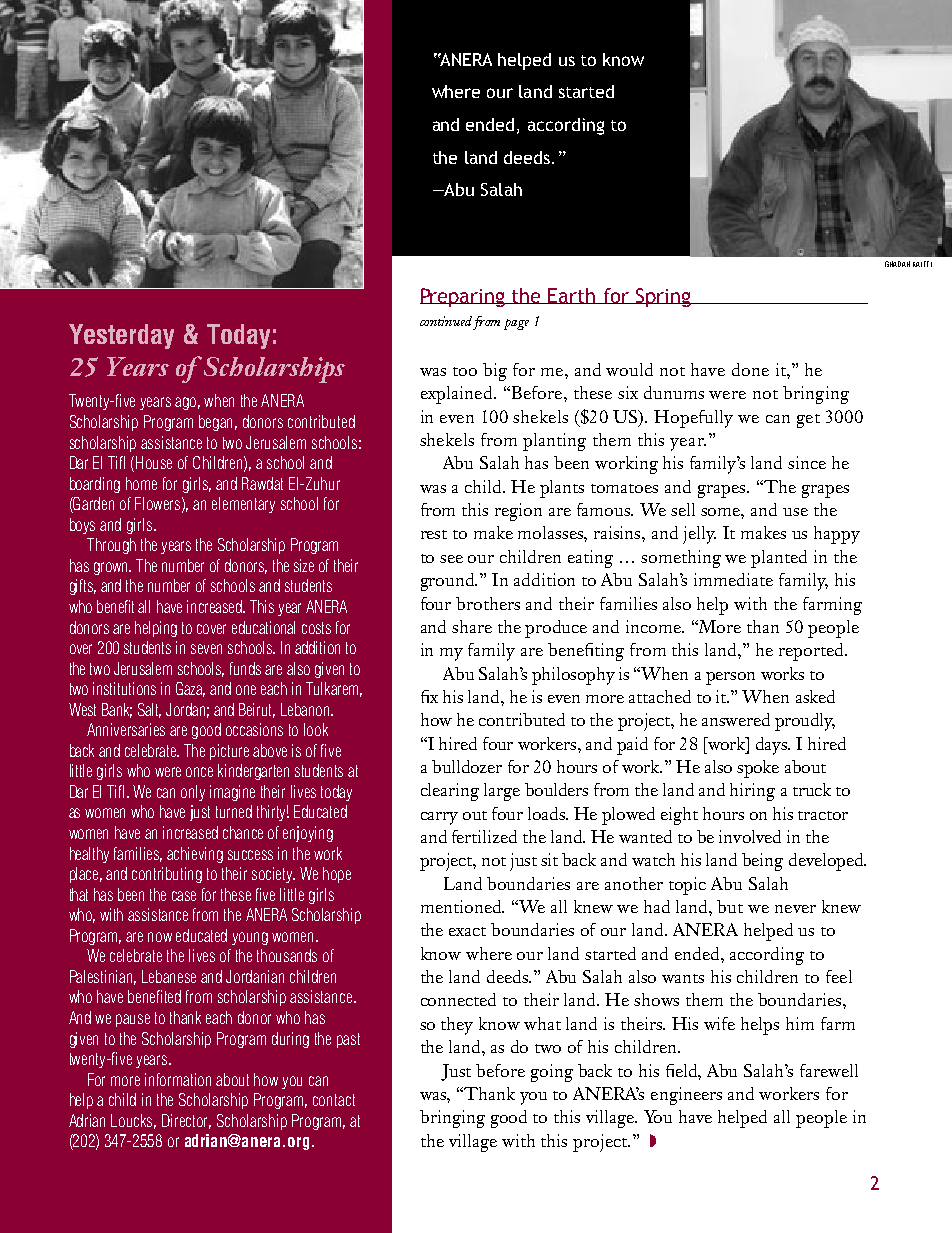 The height and width of the page is (1233, 952). I want to click on person, so click(730, 678).
